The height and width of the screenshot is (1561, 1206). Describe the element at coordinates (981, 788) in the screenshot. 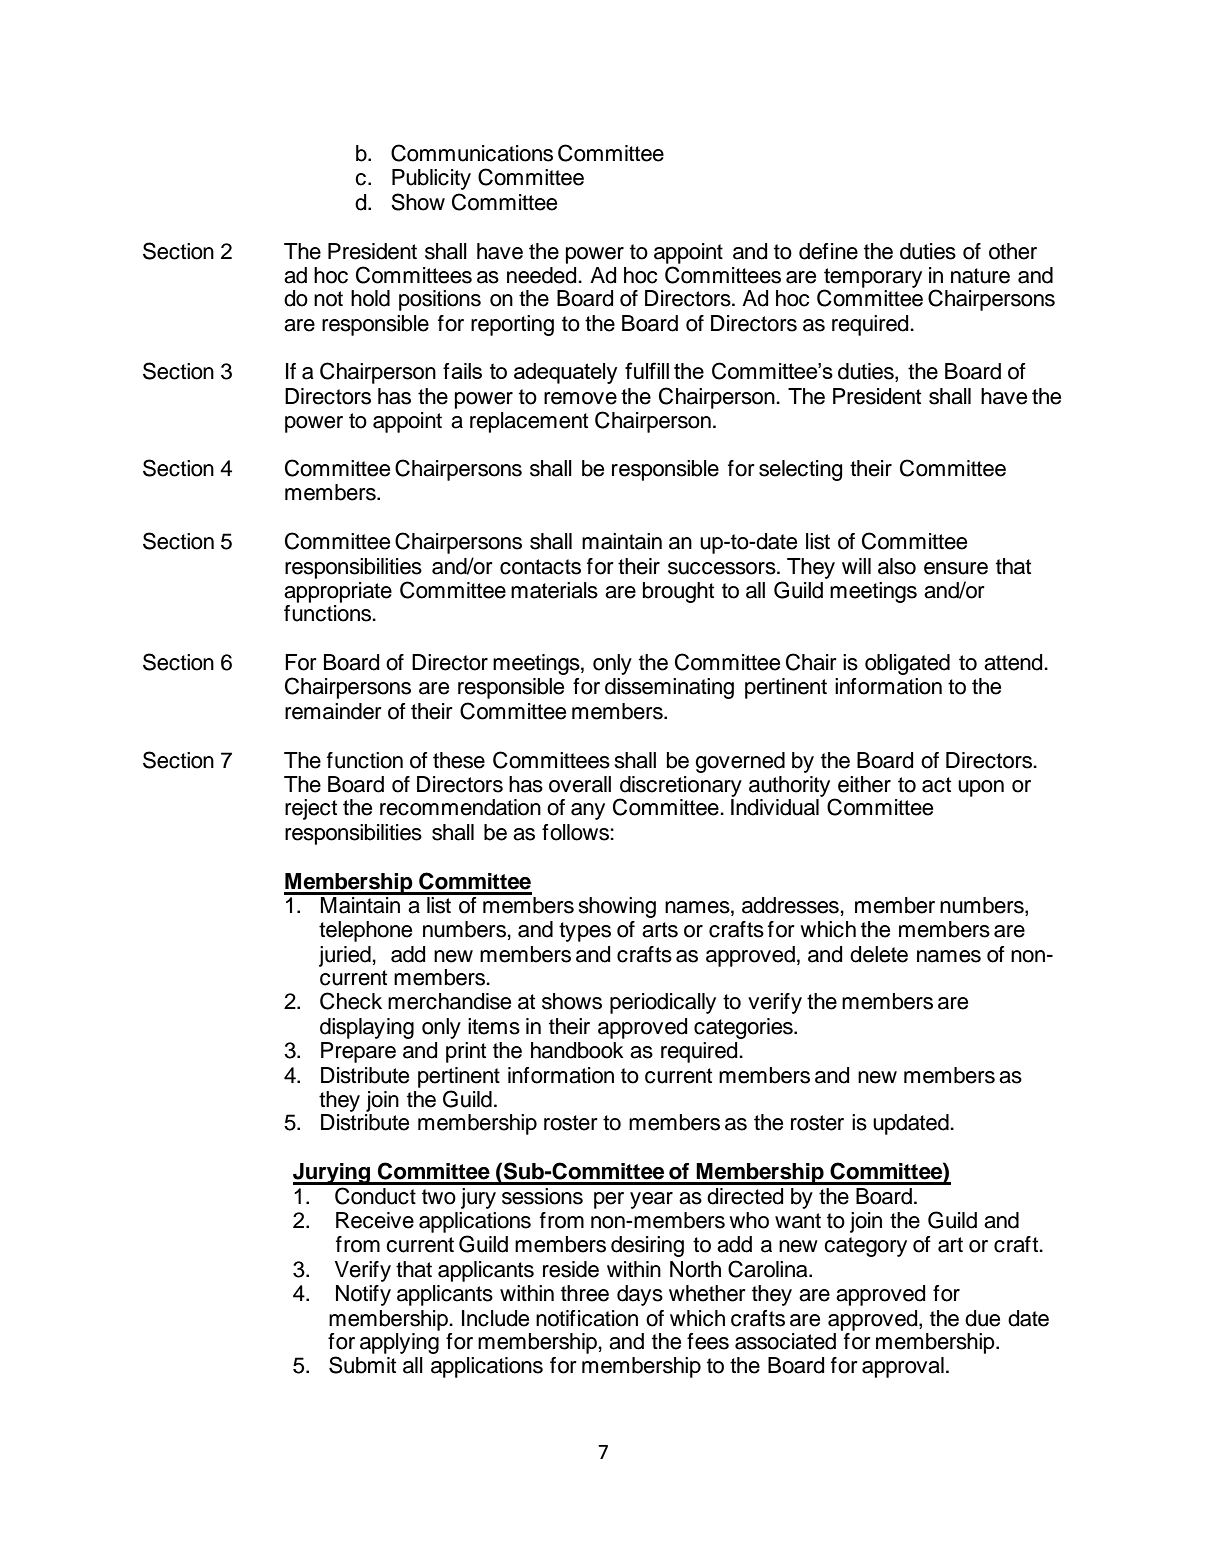

I see `upon` at that location.
